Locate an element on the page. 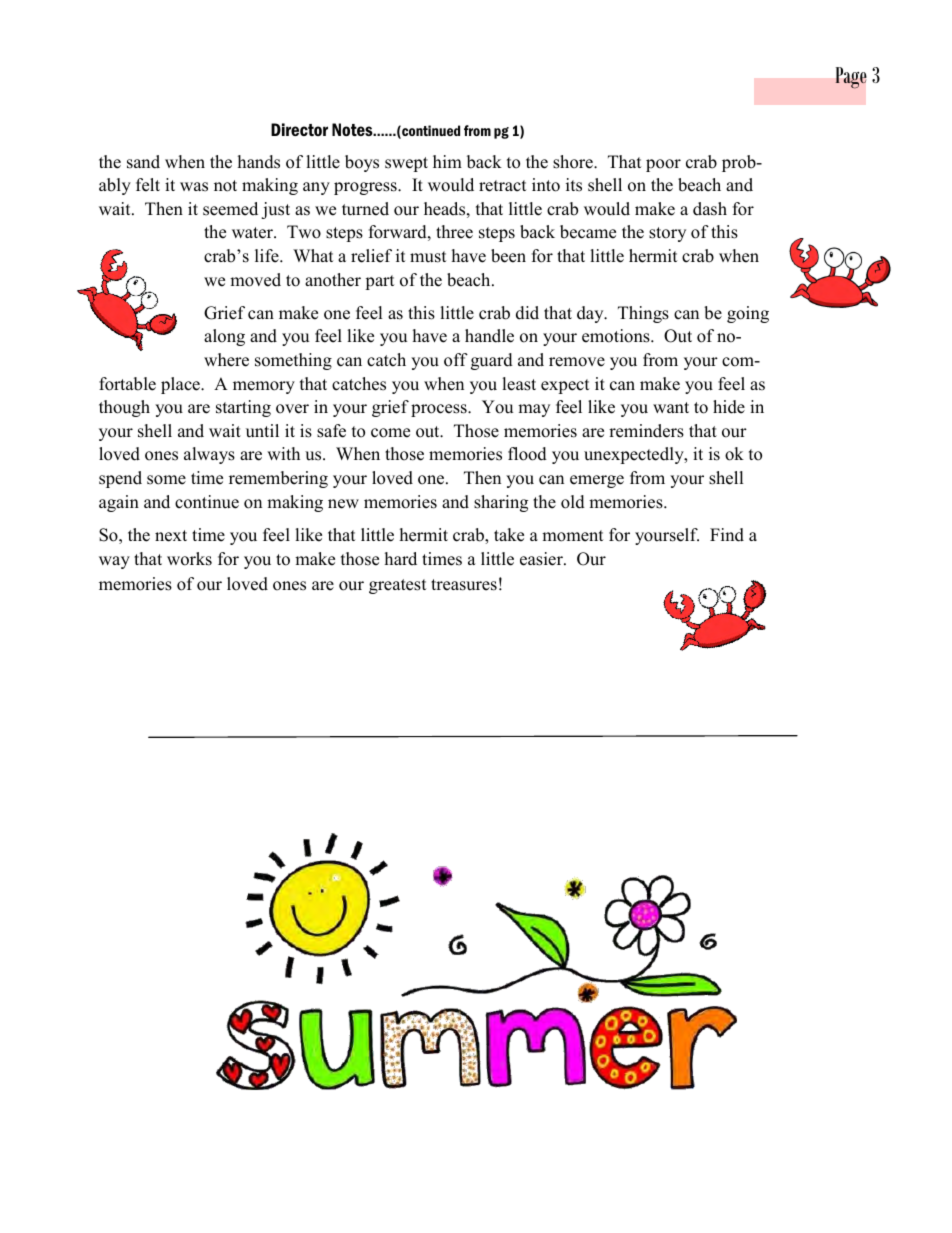 The width and height of the page is (952, 1233). three is located at coordinates (454, 232).
